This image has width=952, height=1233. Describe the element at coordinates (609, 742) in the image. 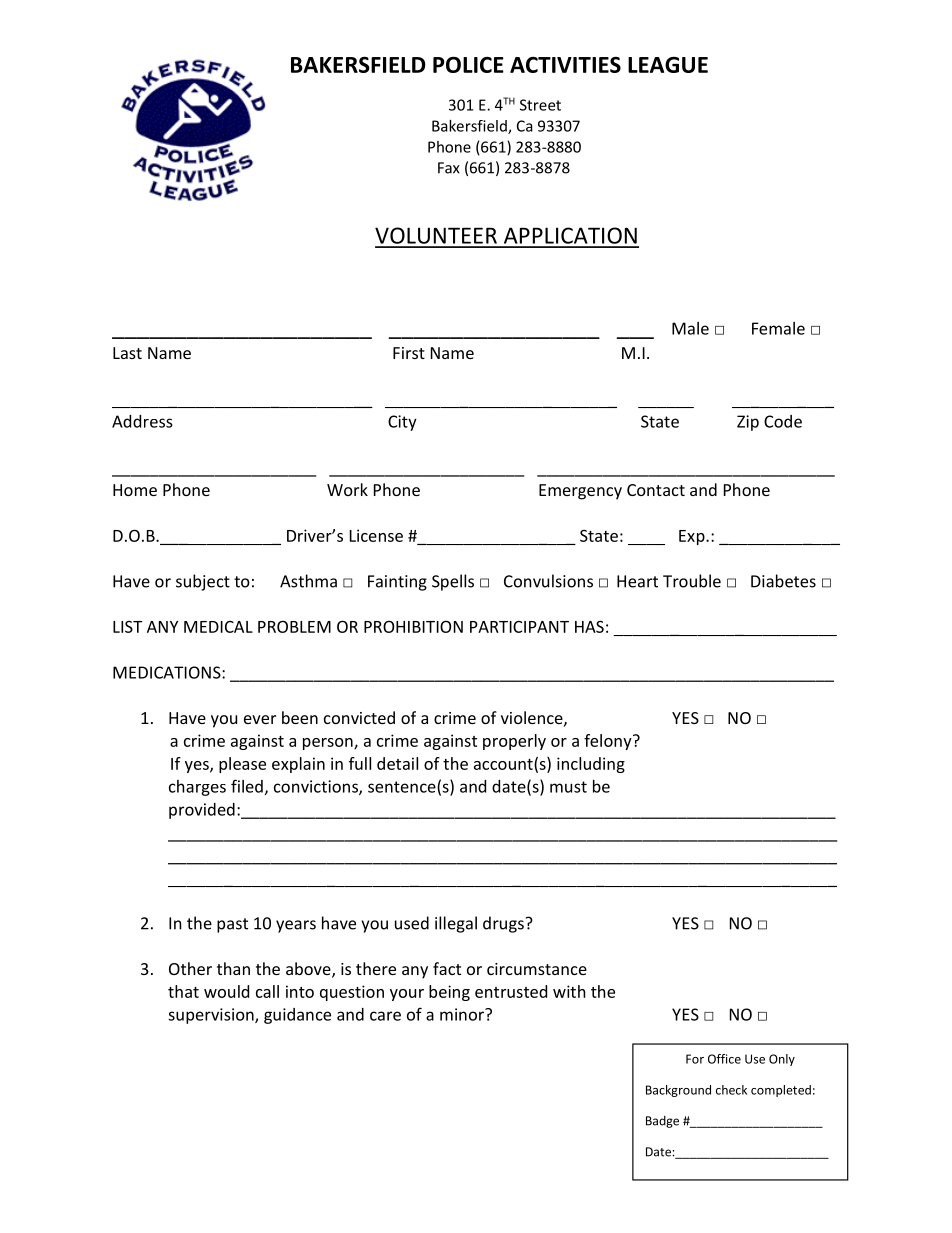

I see `felony` at that location.
